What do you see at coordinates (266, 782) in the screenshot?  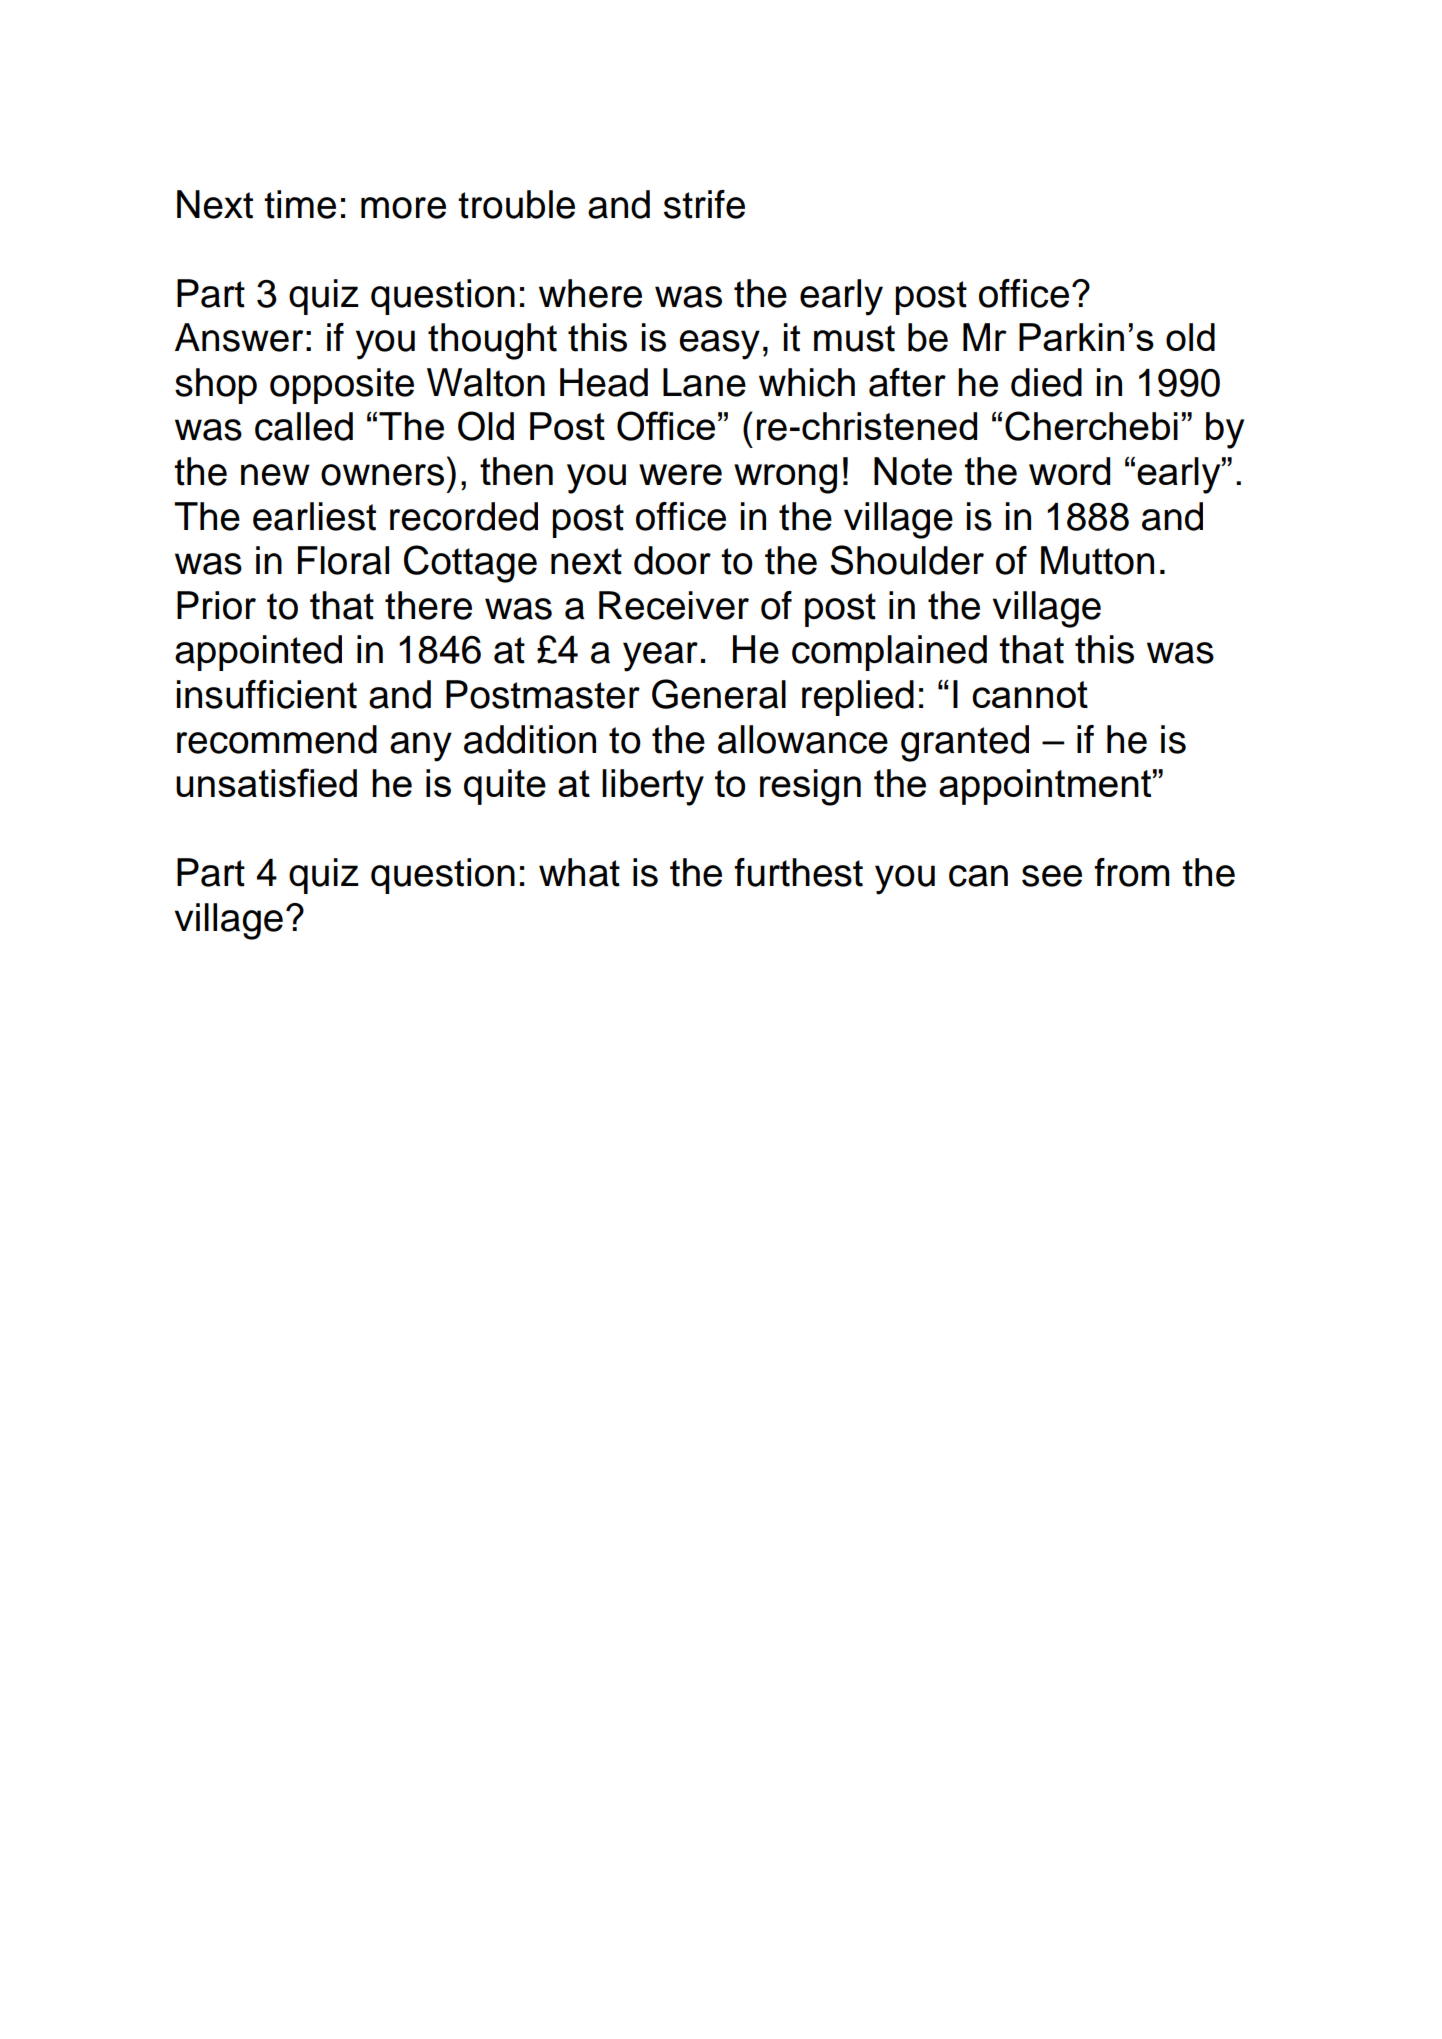 I see `unsatisfied` at bounding box center [266, 782].
